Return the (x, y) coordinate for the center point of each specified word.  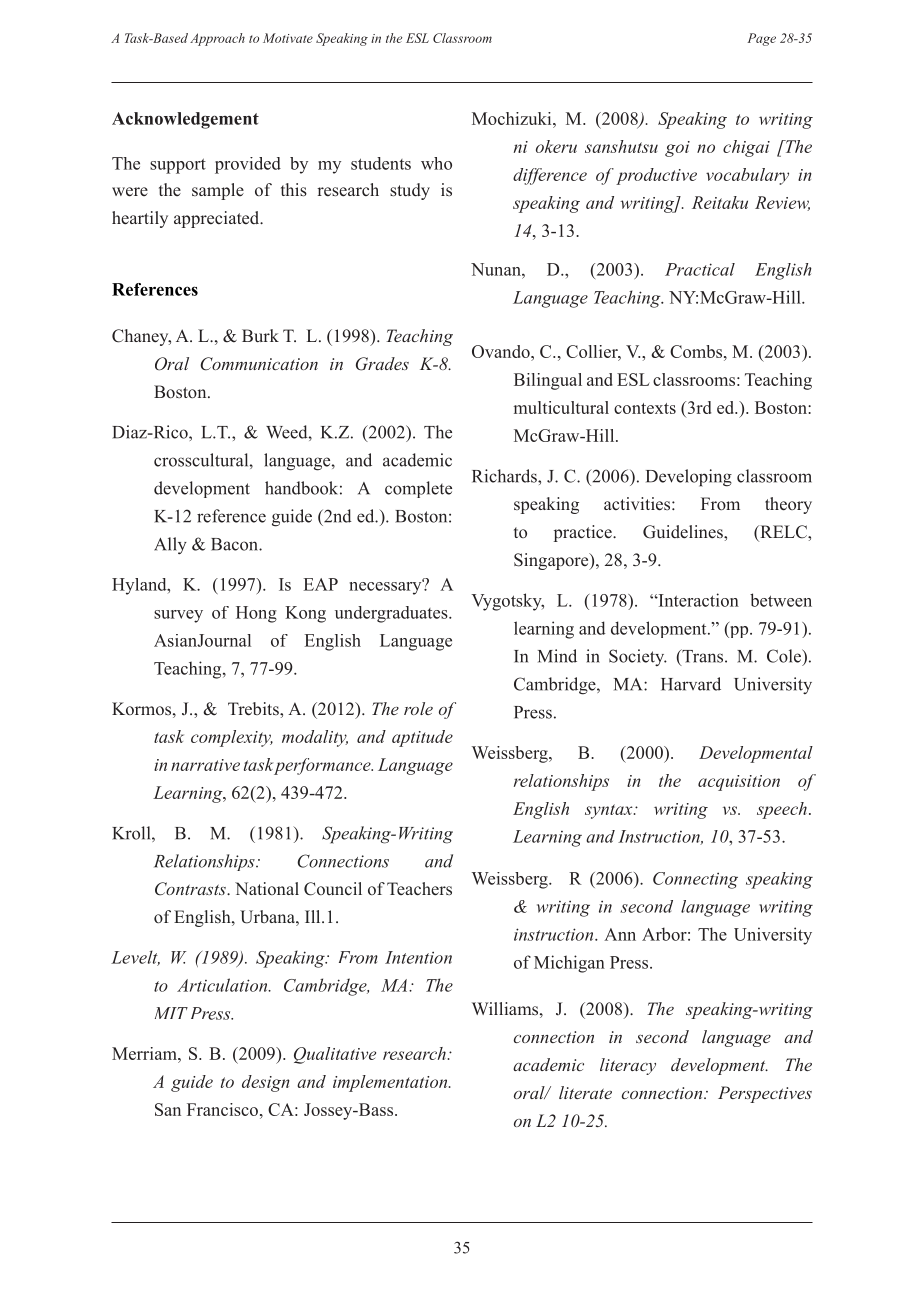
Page (761, 39)
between (781, 600)
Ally (170, 545)
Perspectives (765, 1094)
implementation (391, 1083)
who (436, 163)
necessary (386, 587)
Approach (217, 39)
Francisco (224, 1109)
